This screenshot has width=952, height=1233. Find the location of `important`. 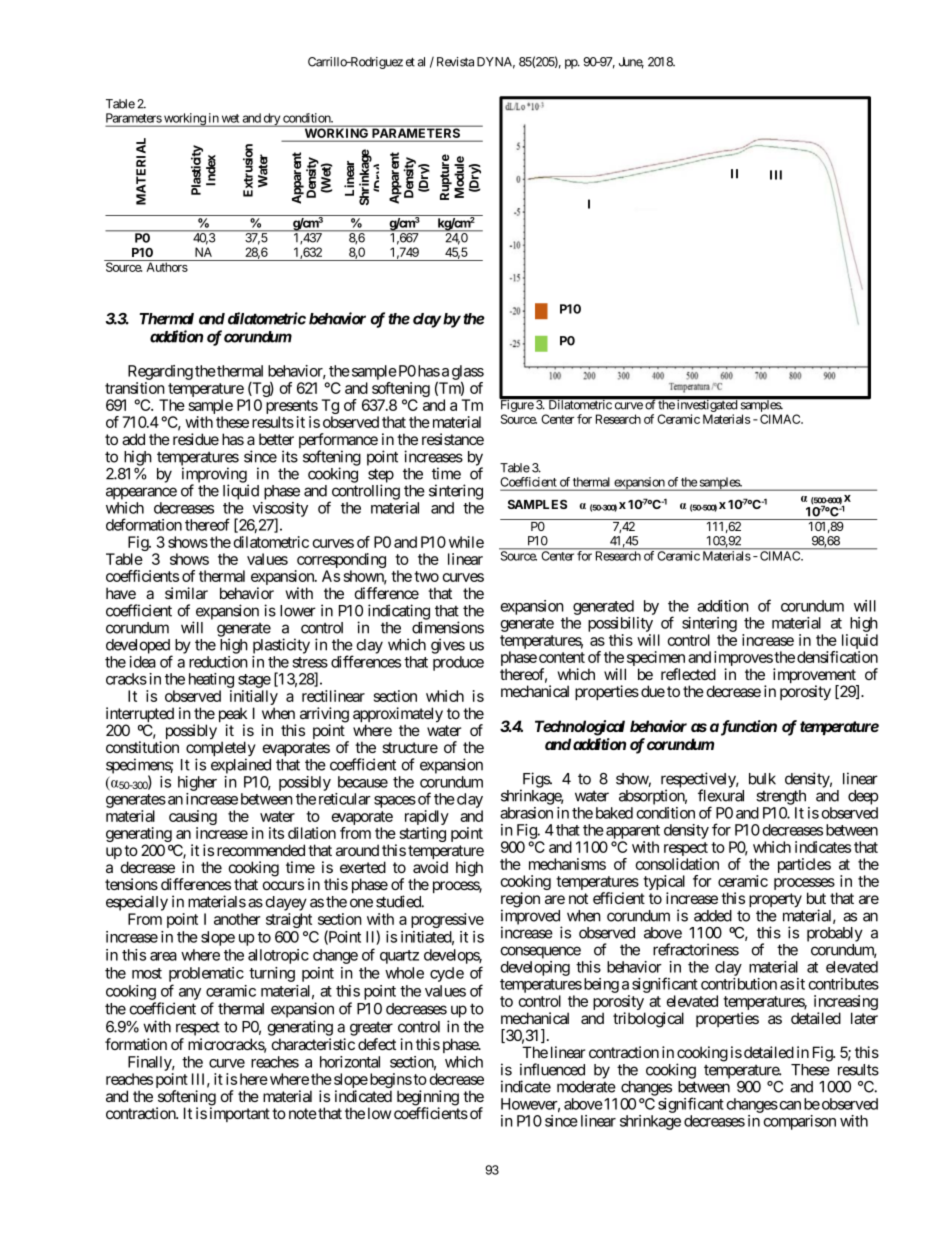

important is located at coordinates (240, 1114).
